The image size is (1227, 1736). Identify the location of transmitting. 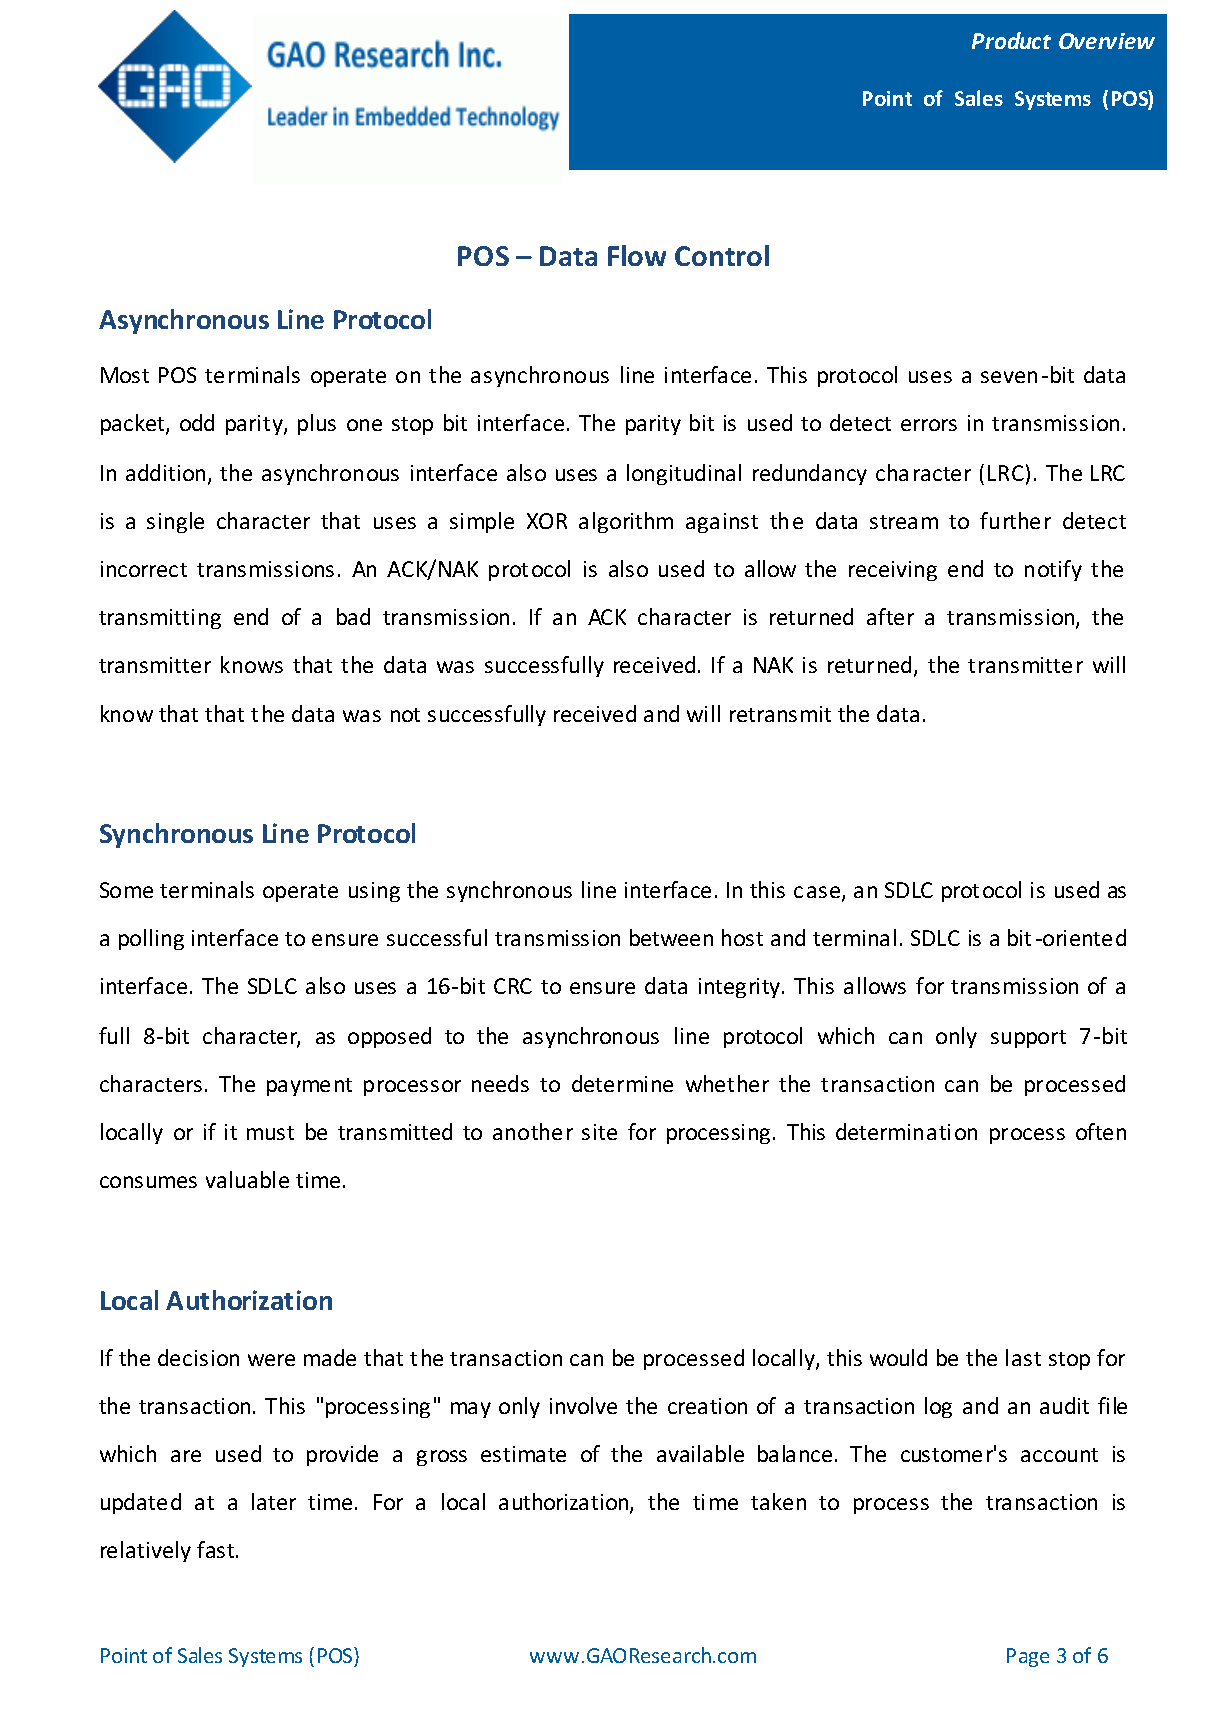
(160, 619).
